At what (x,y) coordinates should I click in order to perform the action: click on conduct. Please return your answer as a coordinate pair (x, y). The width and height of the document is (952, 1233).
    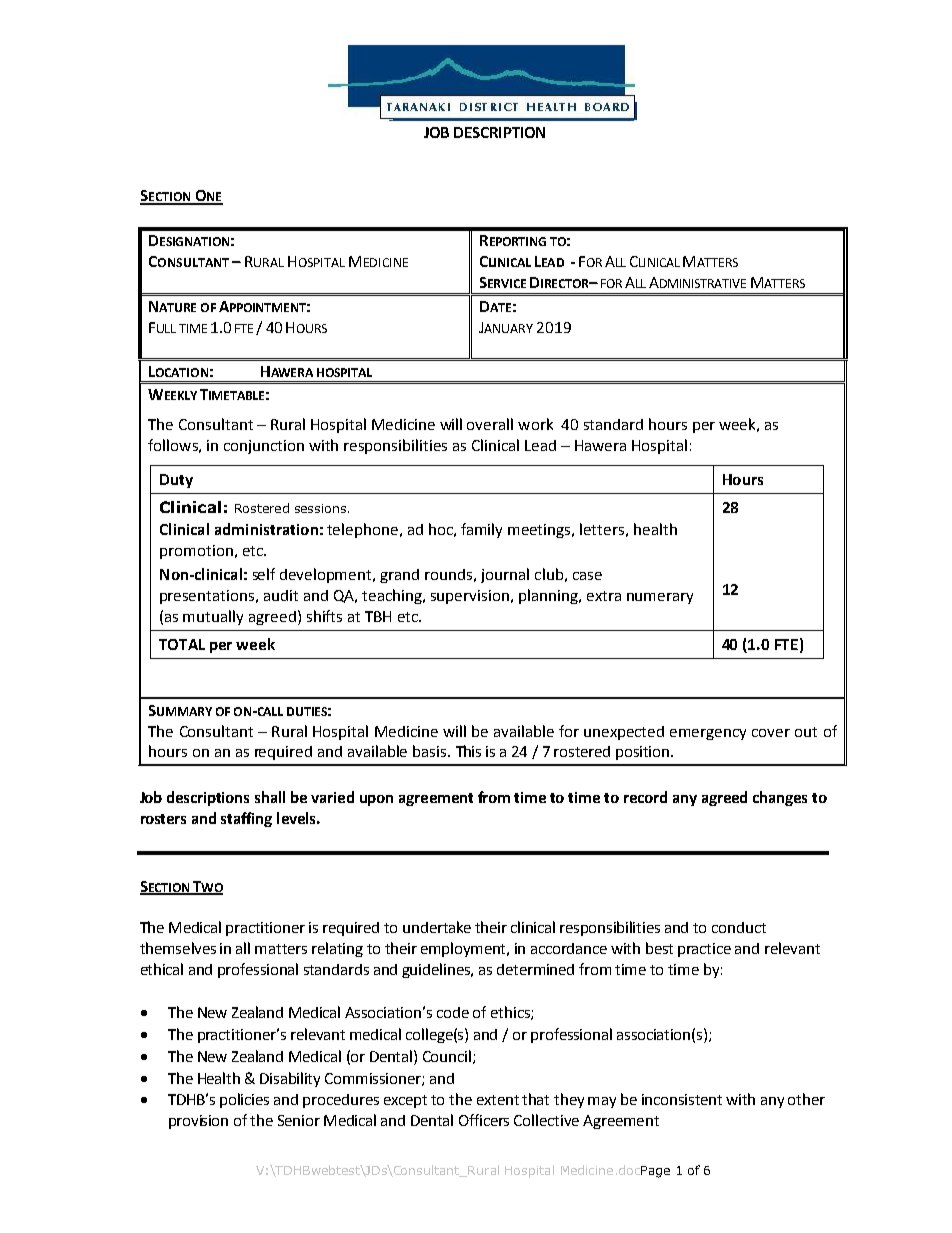
    Looking at the image, I should click on (739, 927).
